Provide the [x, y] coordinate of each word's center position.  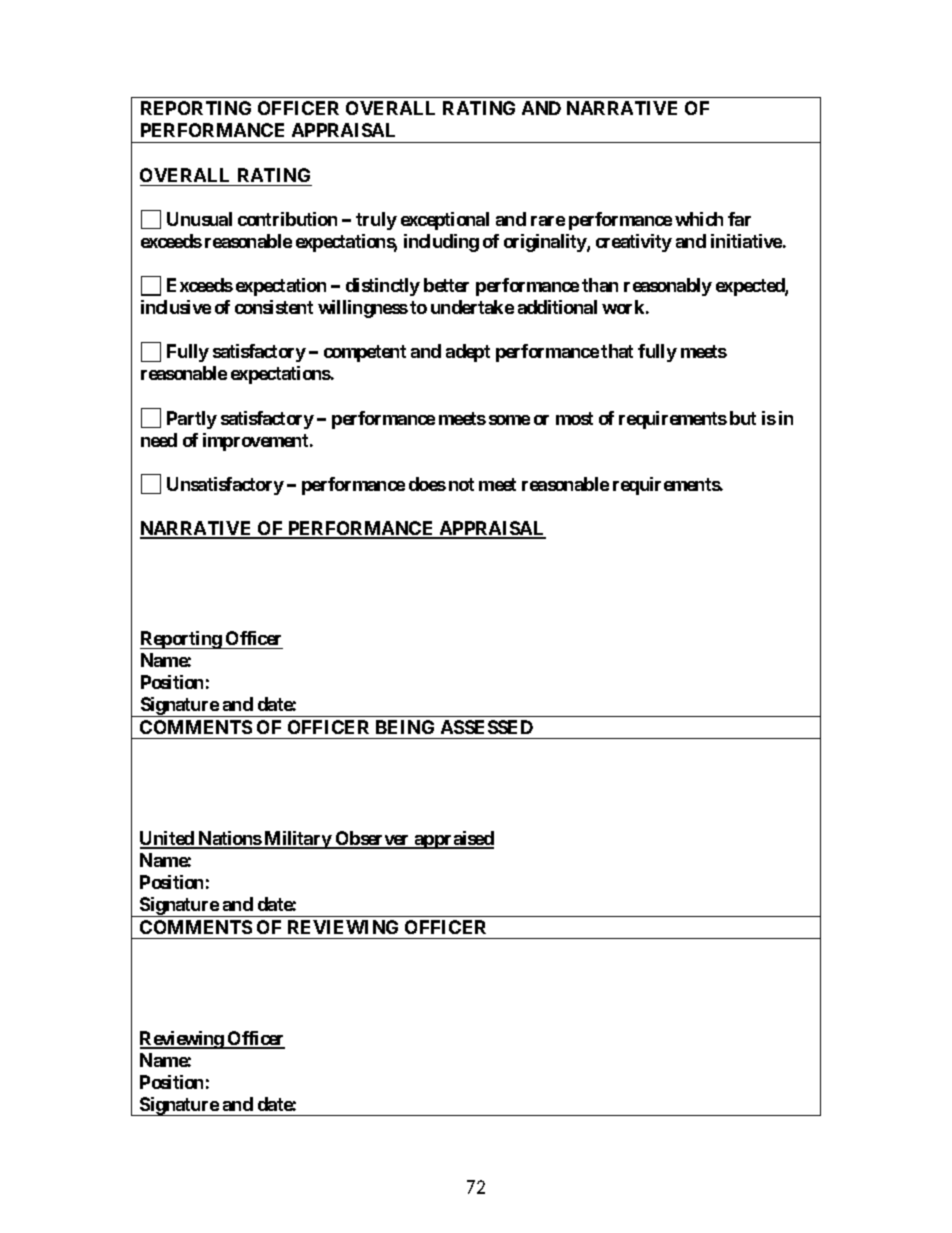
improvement [257, 442]
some [509, 420]
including [441, 243]
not [461, 484]
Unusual [199, 219]
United [168, 839]
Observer [373, 839]
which [699, 219]
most [574, 418]
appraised [453, 840]
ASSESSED [487, 727]
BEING [405, 727]
